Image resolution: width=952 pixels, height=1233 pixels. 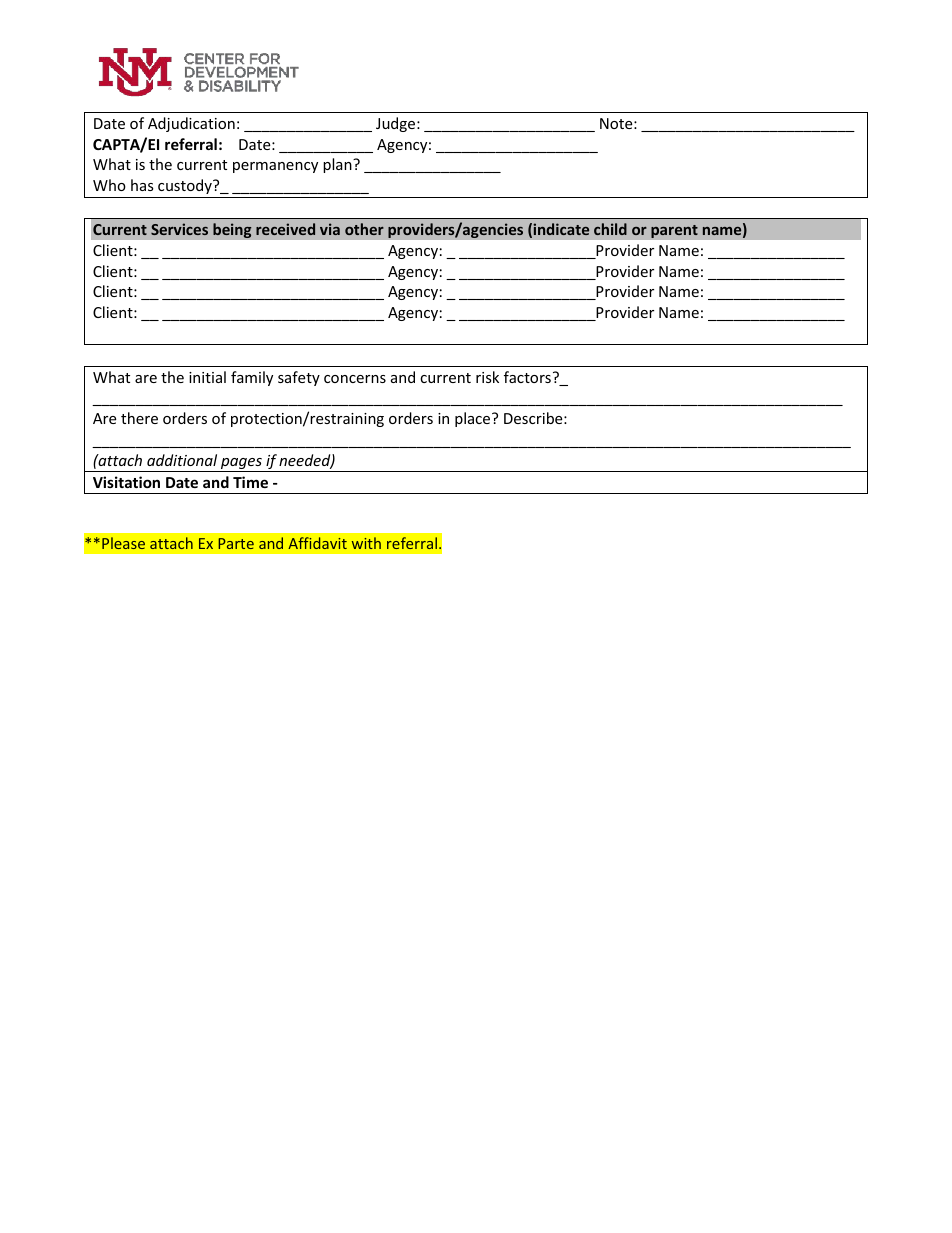 I want to click on concerns, so click(x=355, y=379).
